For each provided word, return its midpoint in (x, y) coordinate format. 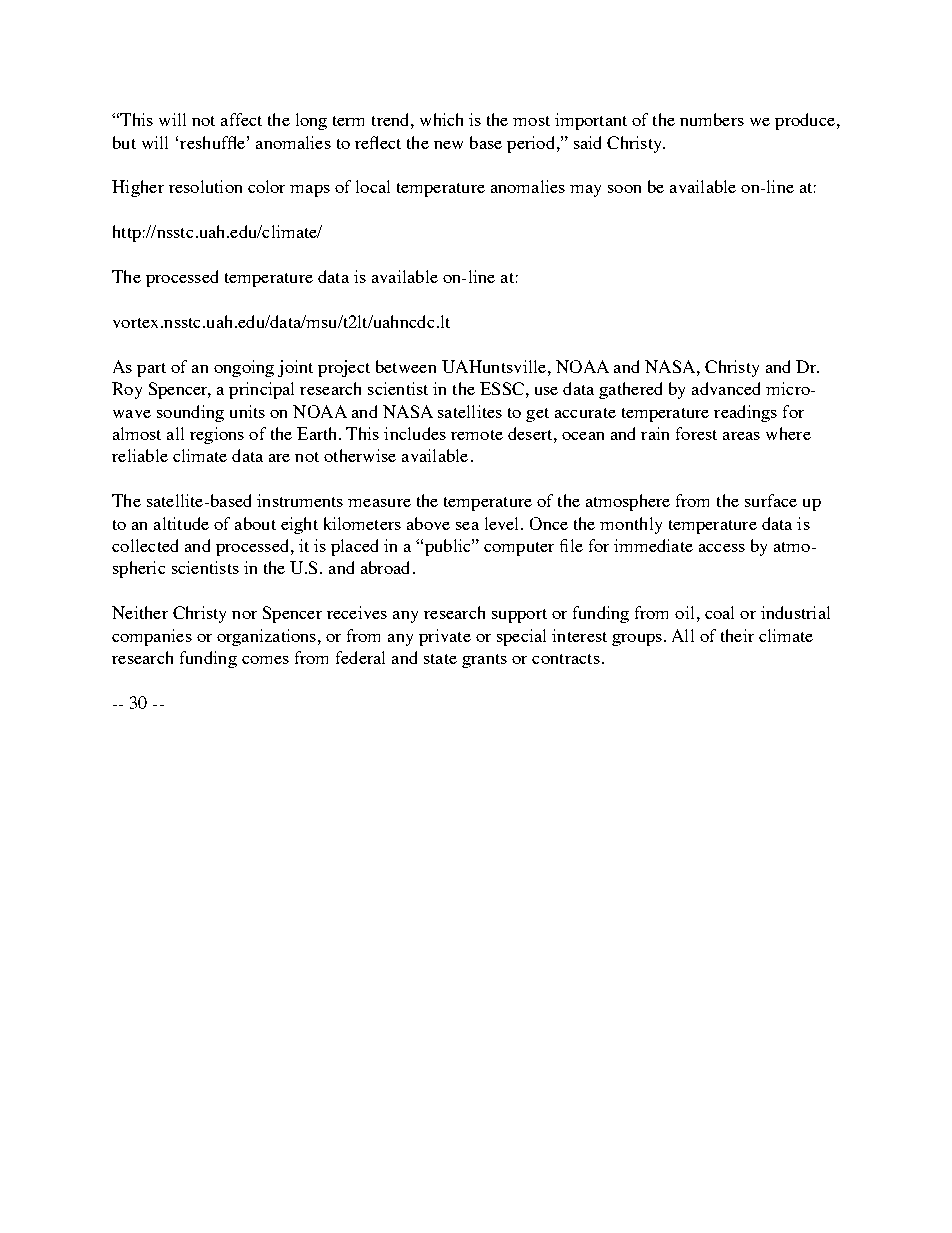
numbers (712, 119)
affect (241, 119)
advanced (726, 388)
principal (261, 390)
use (546, 391)
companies (152, 637)
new (448, 145)
